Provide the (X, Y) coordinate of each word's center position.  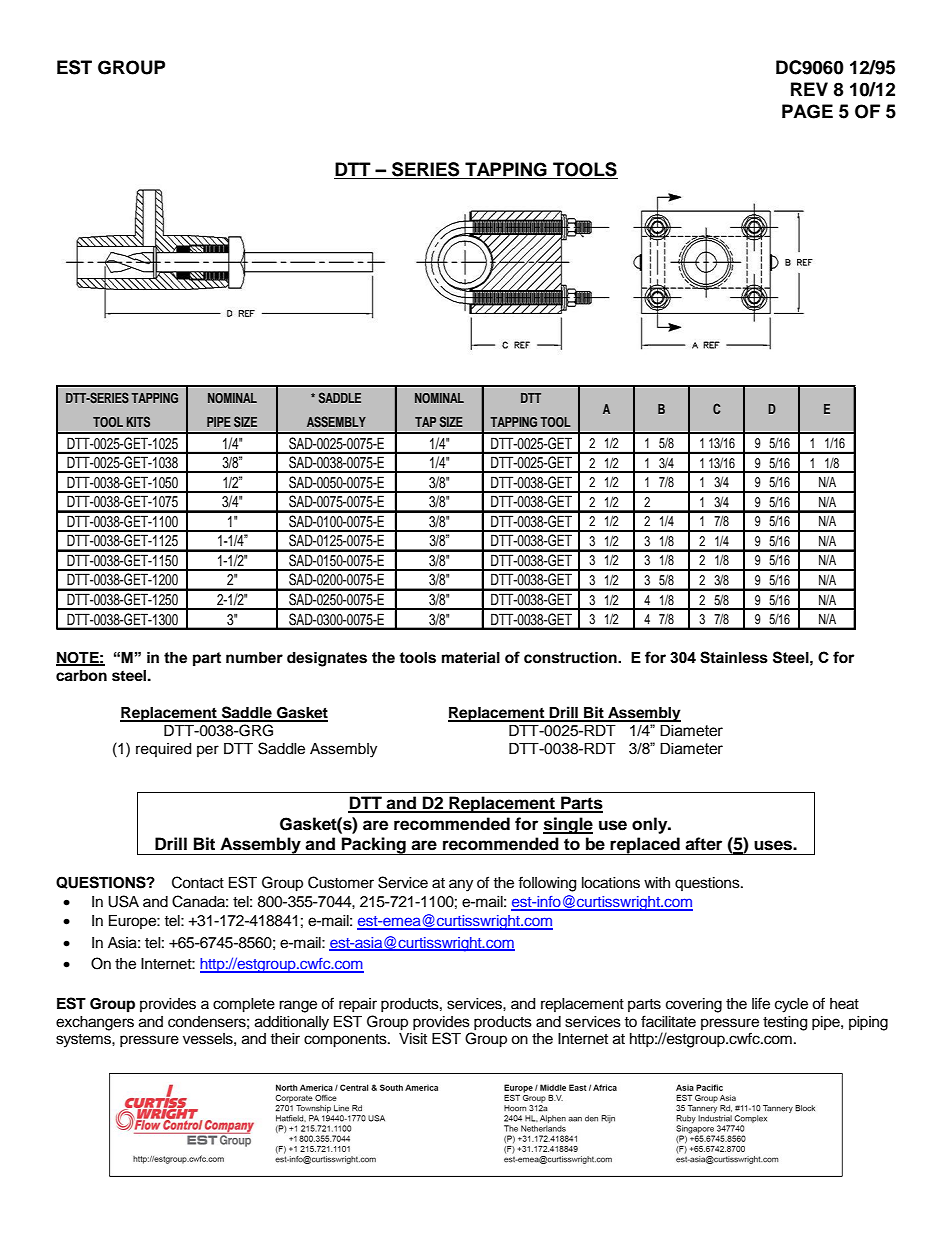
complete (244, 1005)
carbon (81, 676)
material (471, 658)
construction (571, 658)
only (651, 825)
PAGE (807, 111)
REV (809, 89)
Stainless (734, 657)
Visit (413, 1039)
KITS (138, 421)
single (568, 825)
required (163, 750)
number (254, 658)
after (703, 844)
